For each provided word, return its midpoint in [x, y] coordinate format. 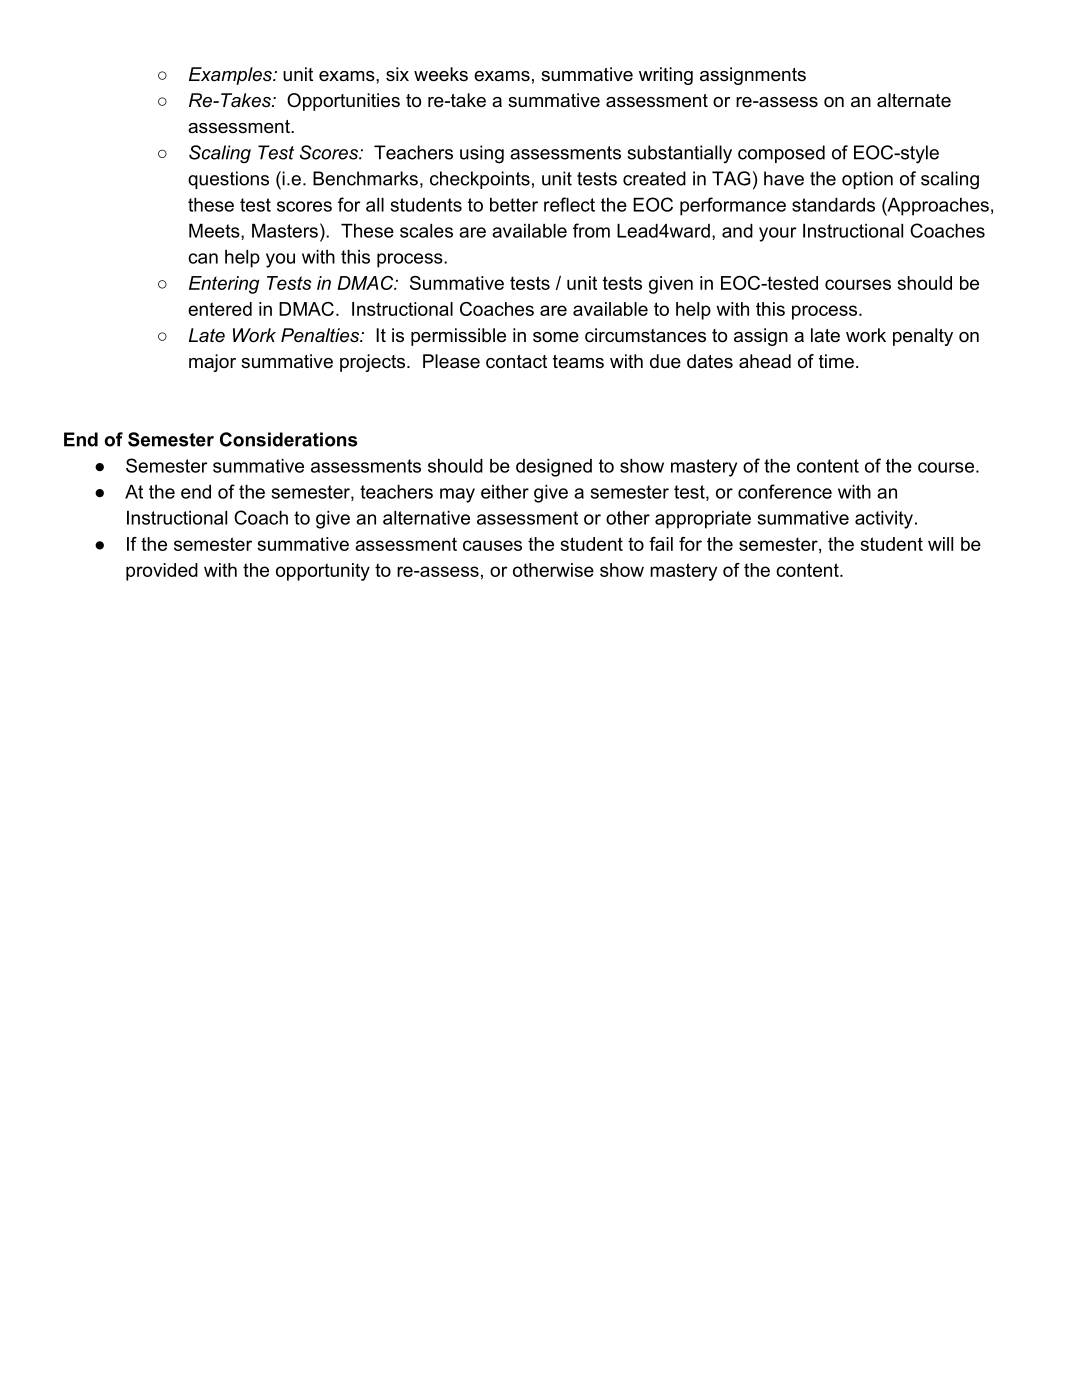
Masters [285, 231]
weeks [441, 74]
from [591, 230]
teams [578, 361]
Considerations [288, 439]
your [777, 234]
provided [162, 572]
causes [492, 545]
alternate [914, 100]
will [940, 544]
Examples [231, 76]
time [836, 361]
